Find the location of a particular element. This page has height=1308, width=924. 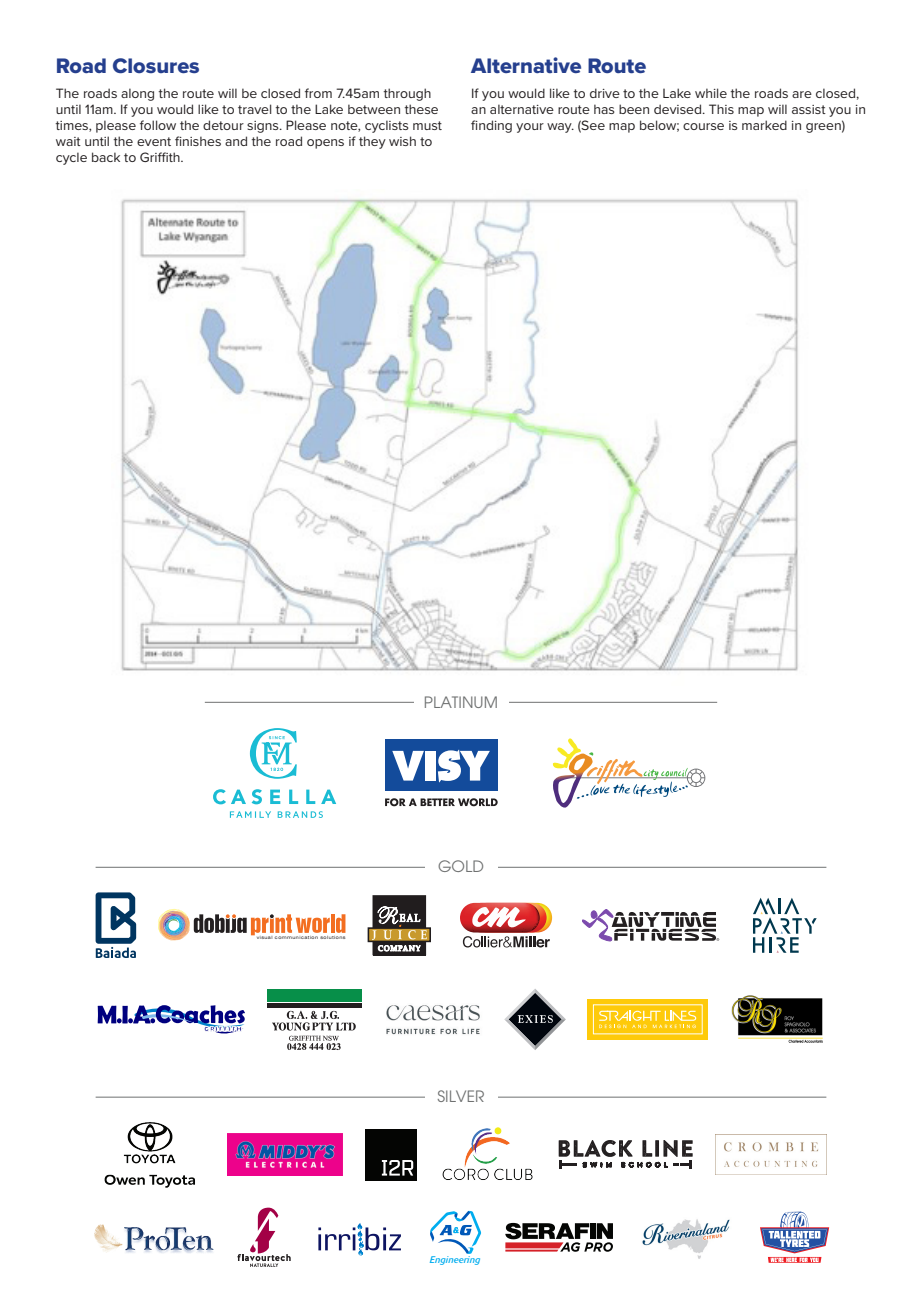

GOLD is located at coordinates (460, 866).
